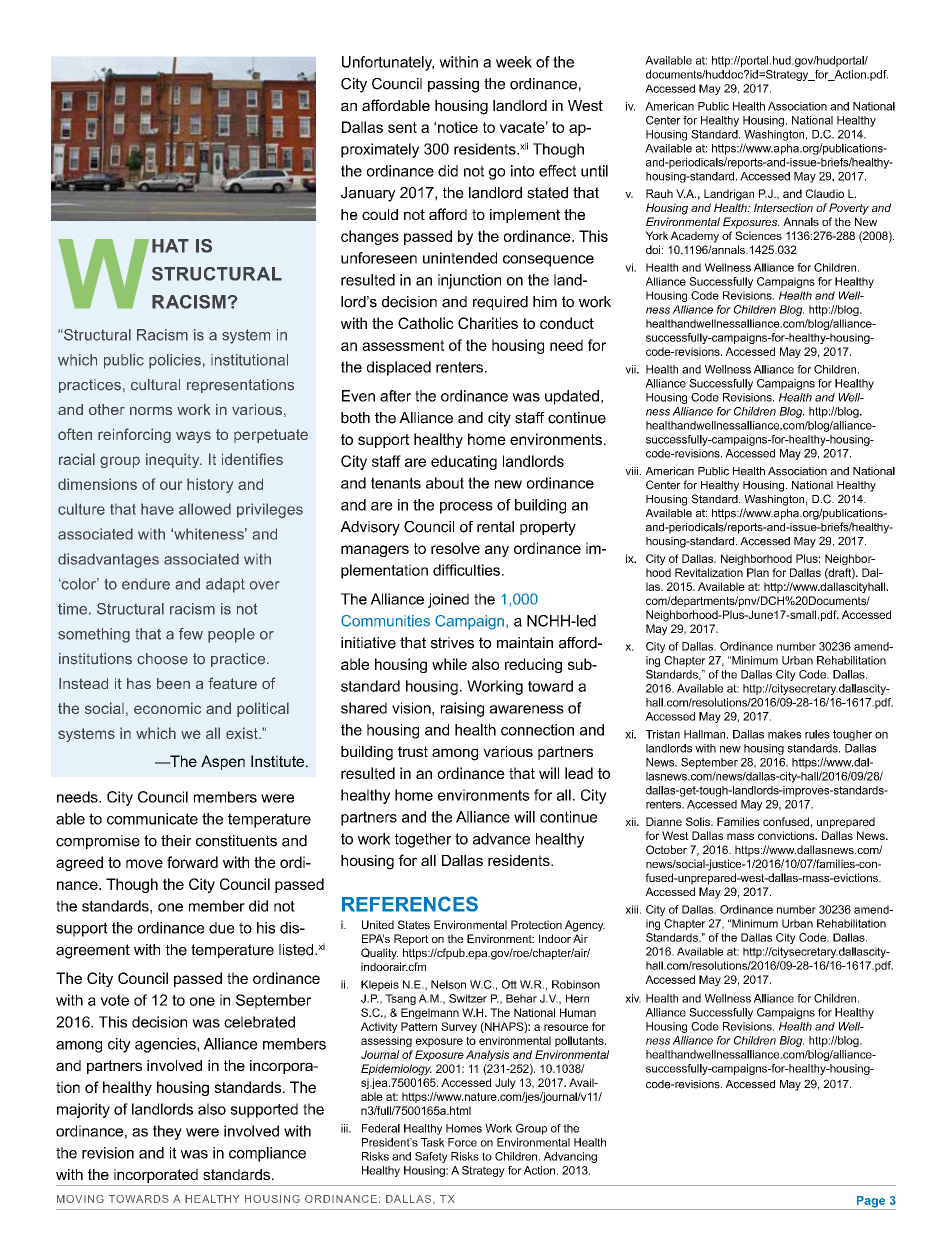 Image resolution: width=952 pixels, height=1233 pixels. I want to click on they, so click(167, 1132).
